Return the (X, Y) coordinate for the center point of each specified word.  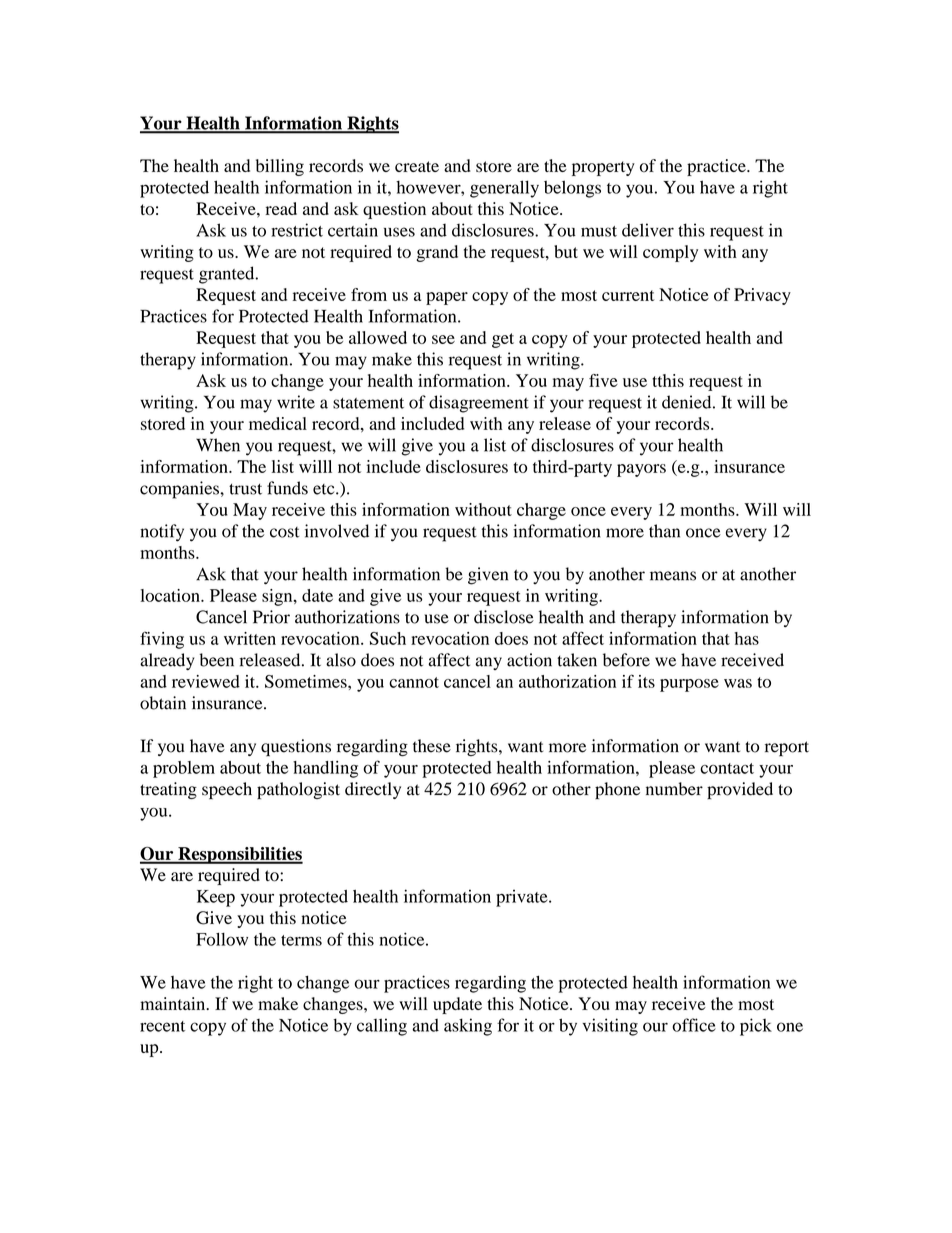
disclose (504, 617)
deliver (648, 230)
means (673, 576)
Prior (271, 617)
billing (280, 167)
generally (504, 189)
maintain (174, 1003)
